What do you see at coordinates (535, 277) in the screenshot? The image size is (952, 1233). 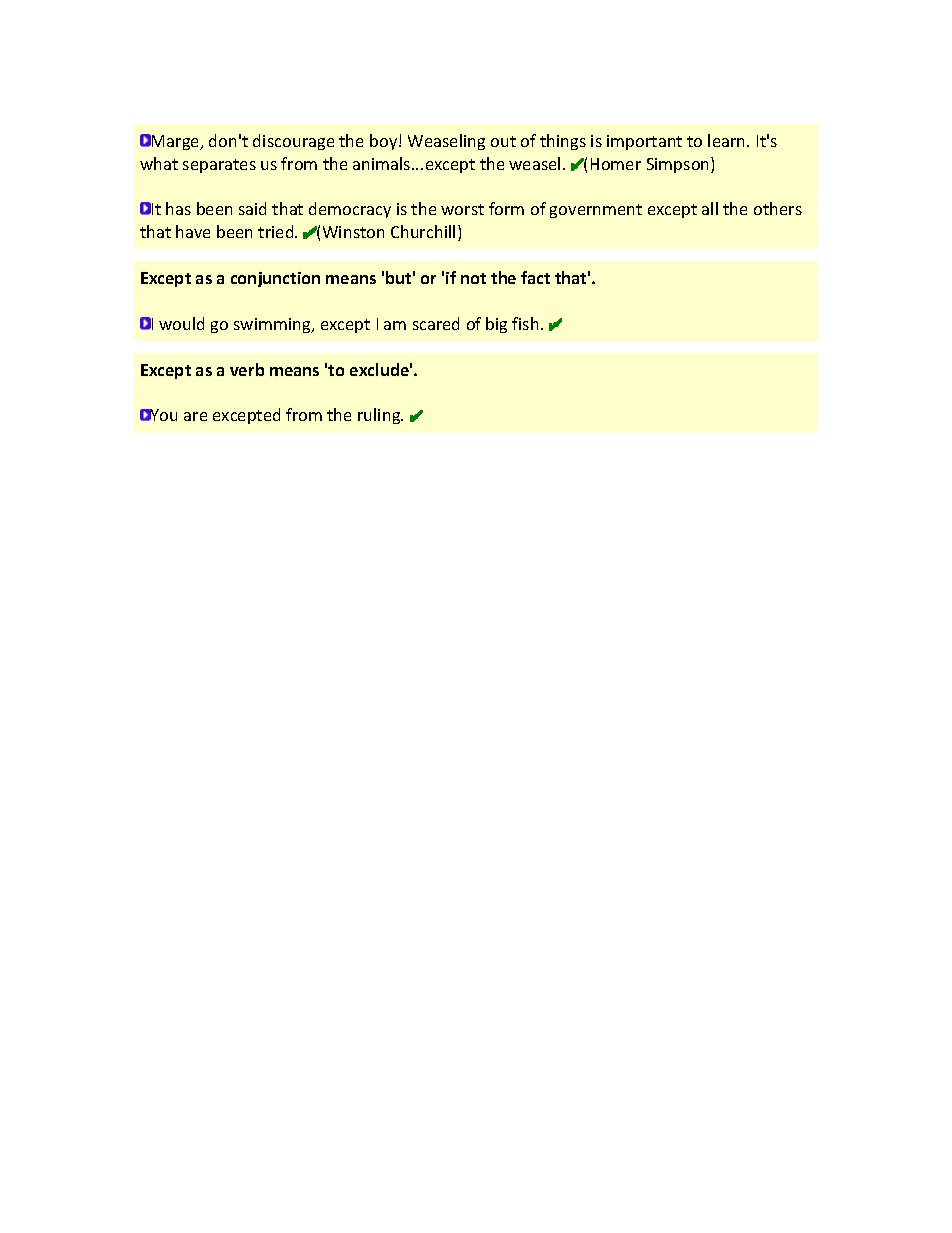 I see `fact` at bounding box center [535, 277].
